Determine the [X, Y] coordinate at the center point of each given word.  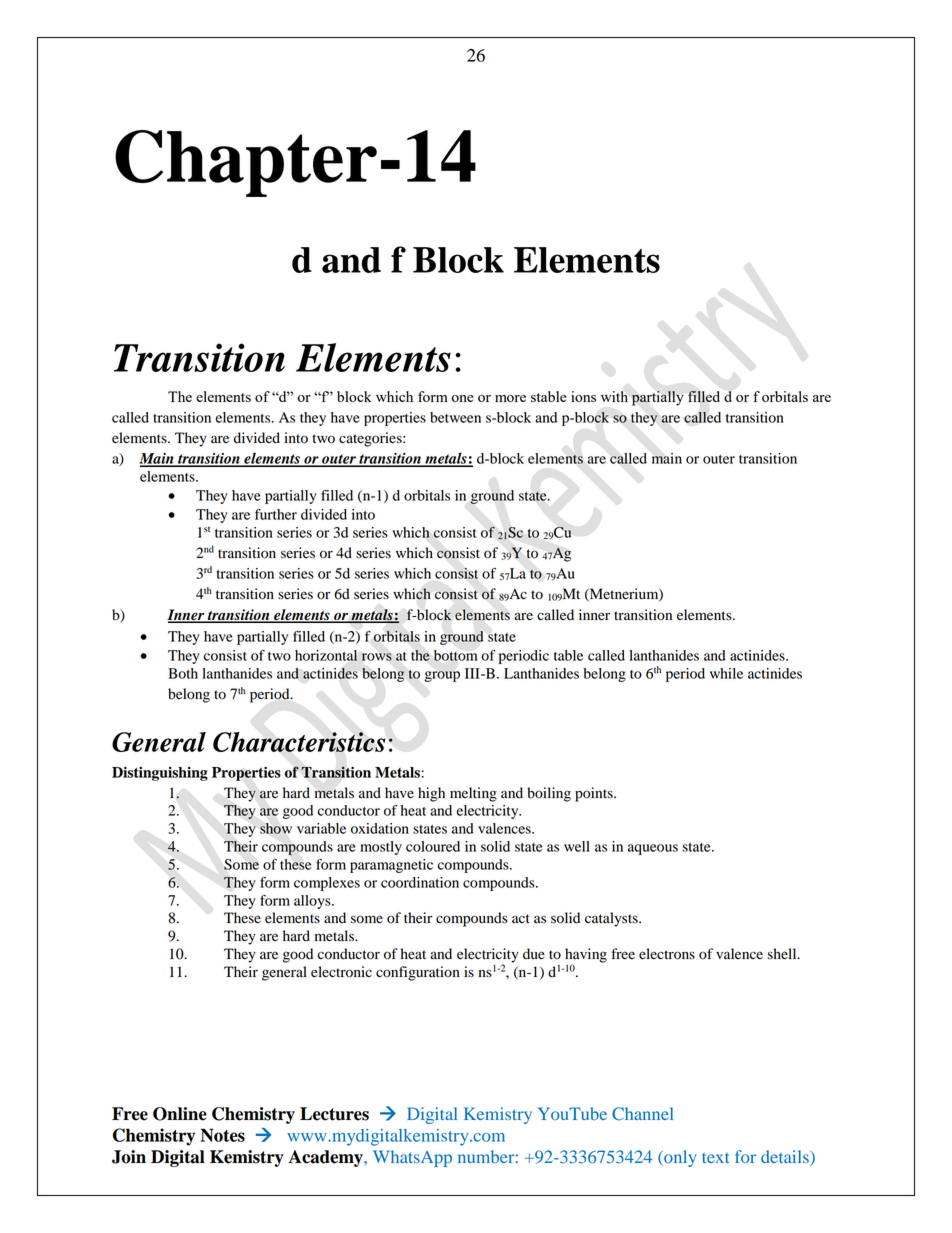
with [614, 396]
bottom [455, 655]
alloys [313, 902]
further [276, 514]
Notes [222, 1135]
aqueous [653, 849]
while [726, 673]
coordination [420, 882]
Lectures [334, 1114]
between [455, 417]
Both [183, 673]
